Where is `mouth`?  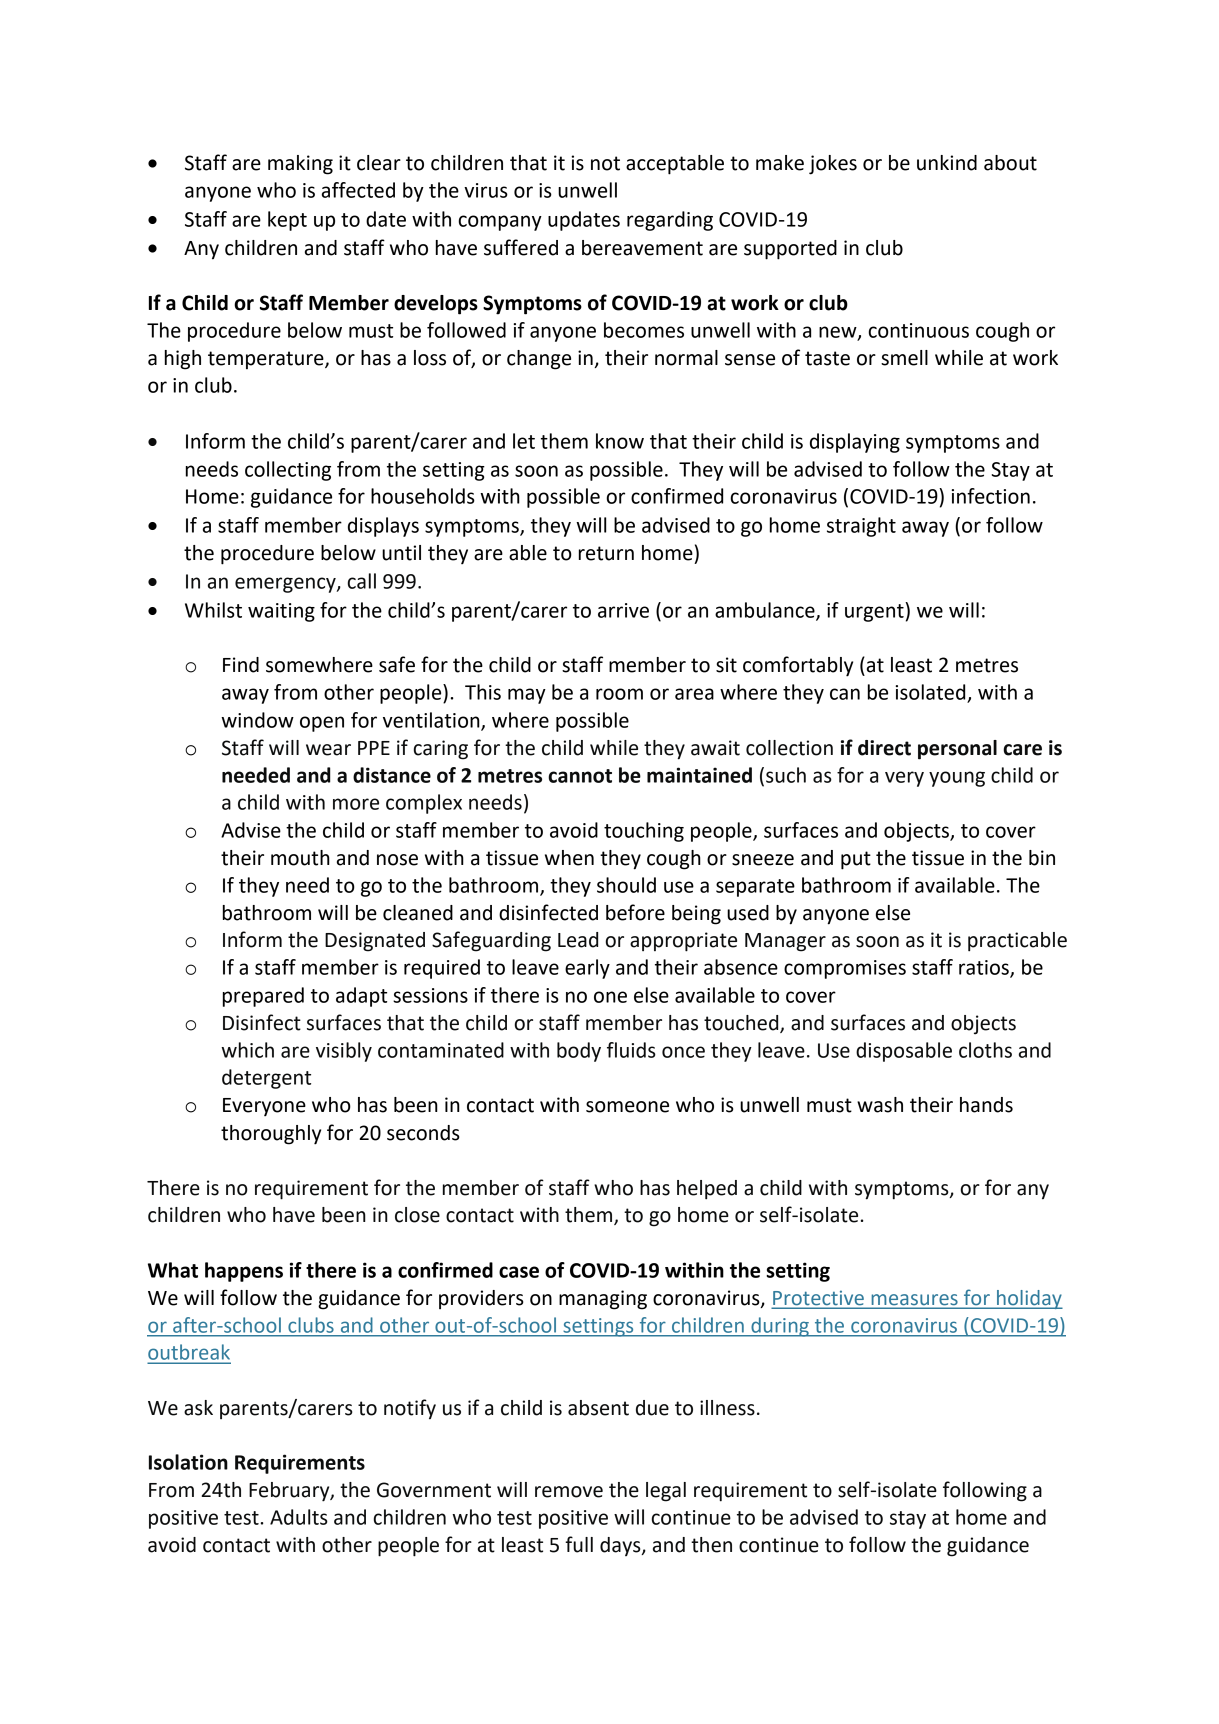 mouth is located at coordinates (300, 858).
